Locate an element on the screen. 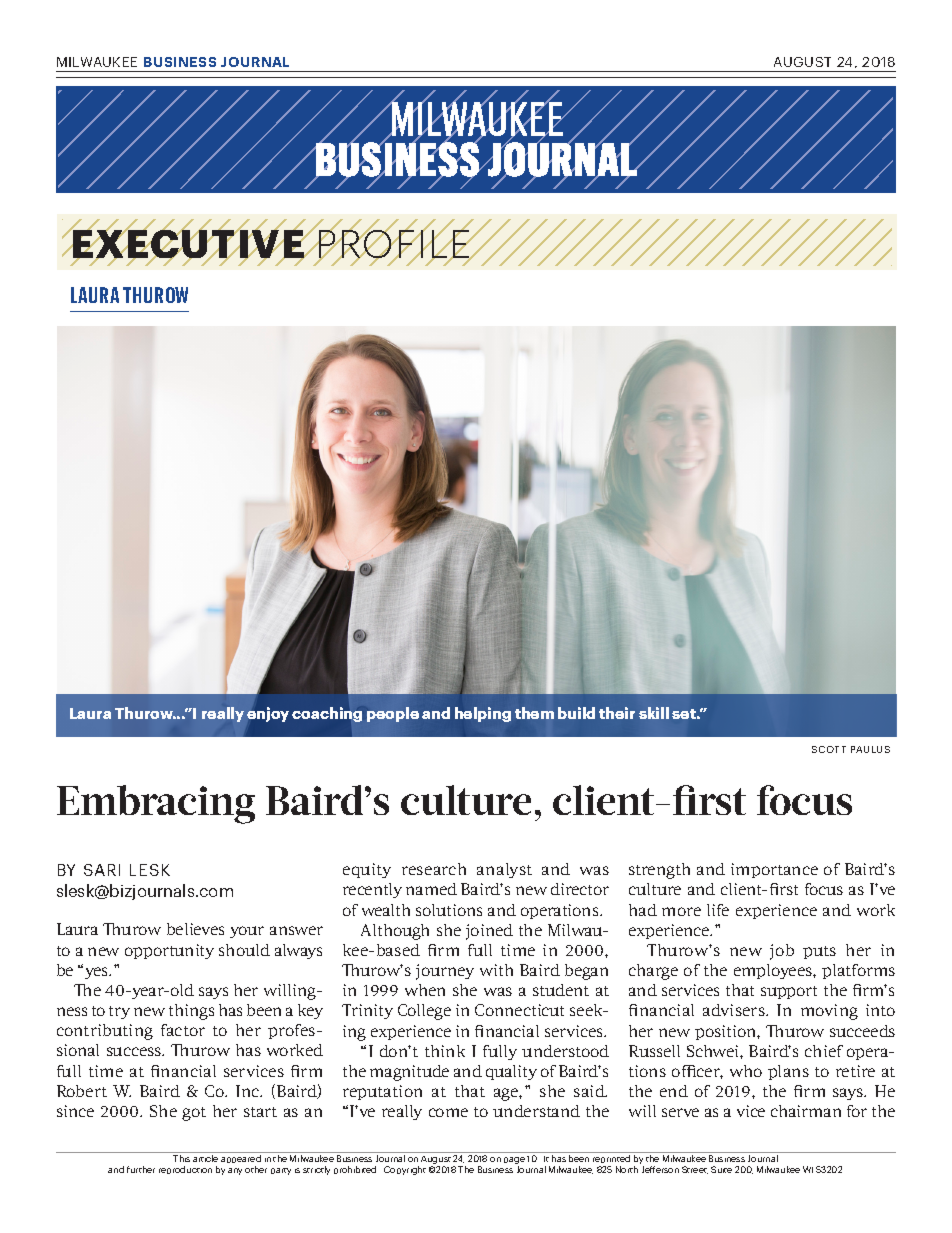  joined is located at coordinates (489, 932).
